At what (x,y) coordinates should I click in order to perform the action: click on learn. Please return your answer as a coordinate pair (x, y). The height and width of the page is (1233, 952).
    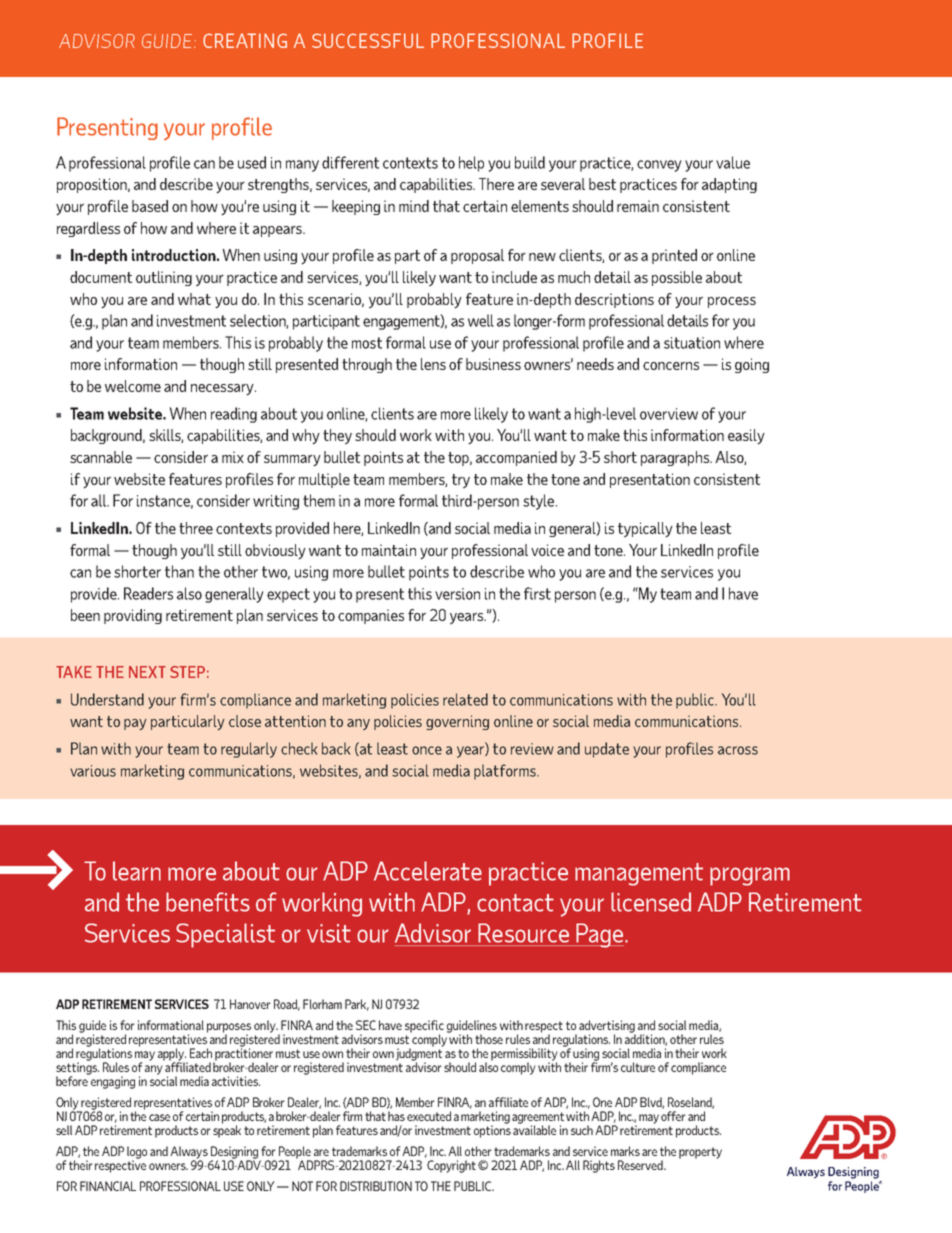
    Looking at the image, I should click on (137, 871).
